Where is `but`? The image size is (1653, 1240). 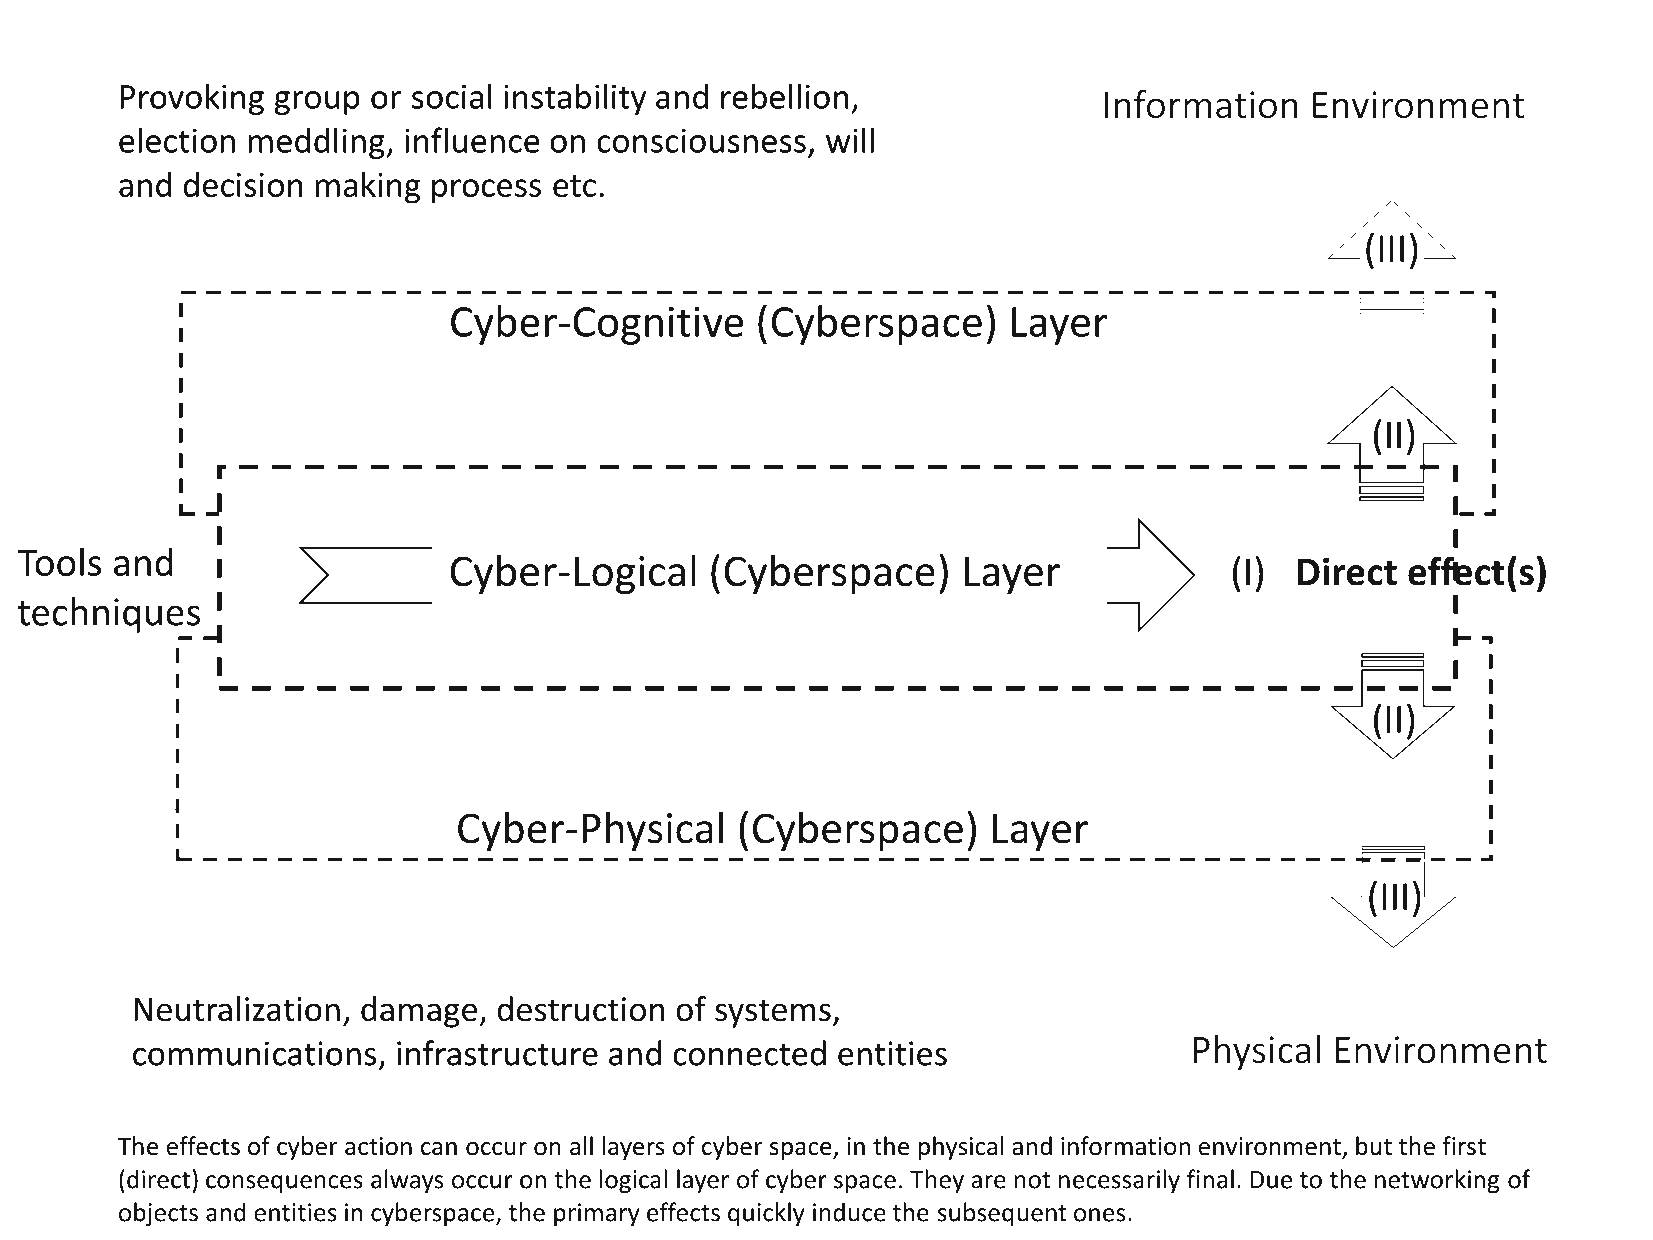 but is located at coordinates (1374, 1146).
